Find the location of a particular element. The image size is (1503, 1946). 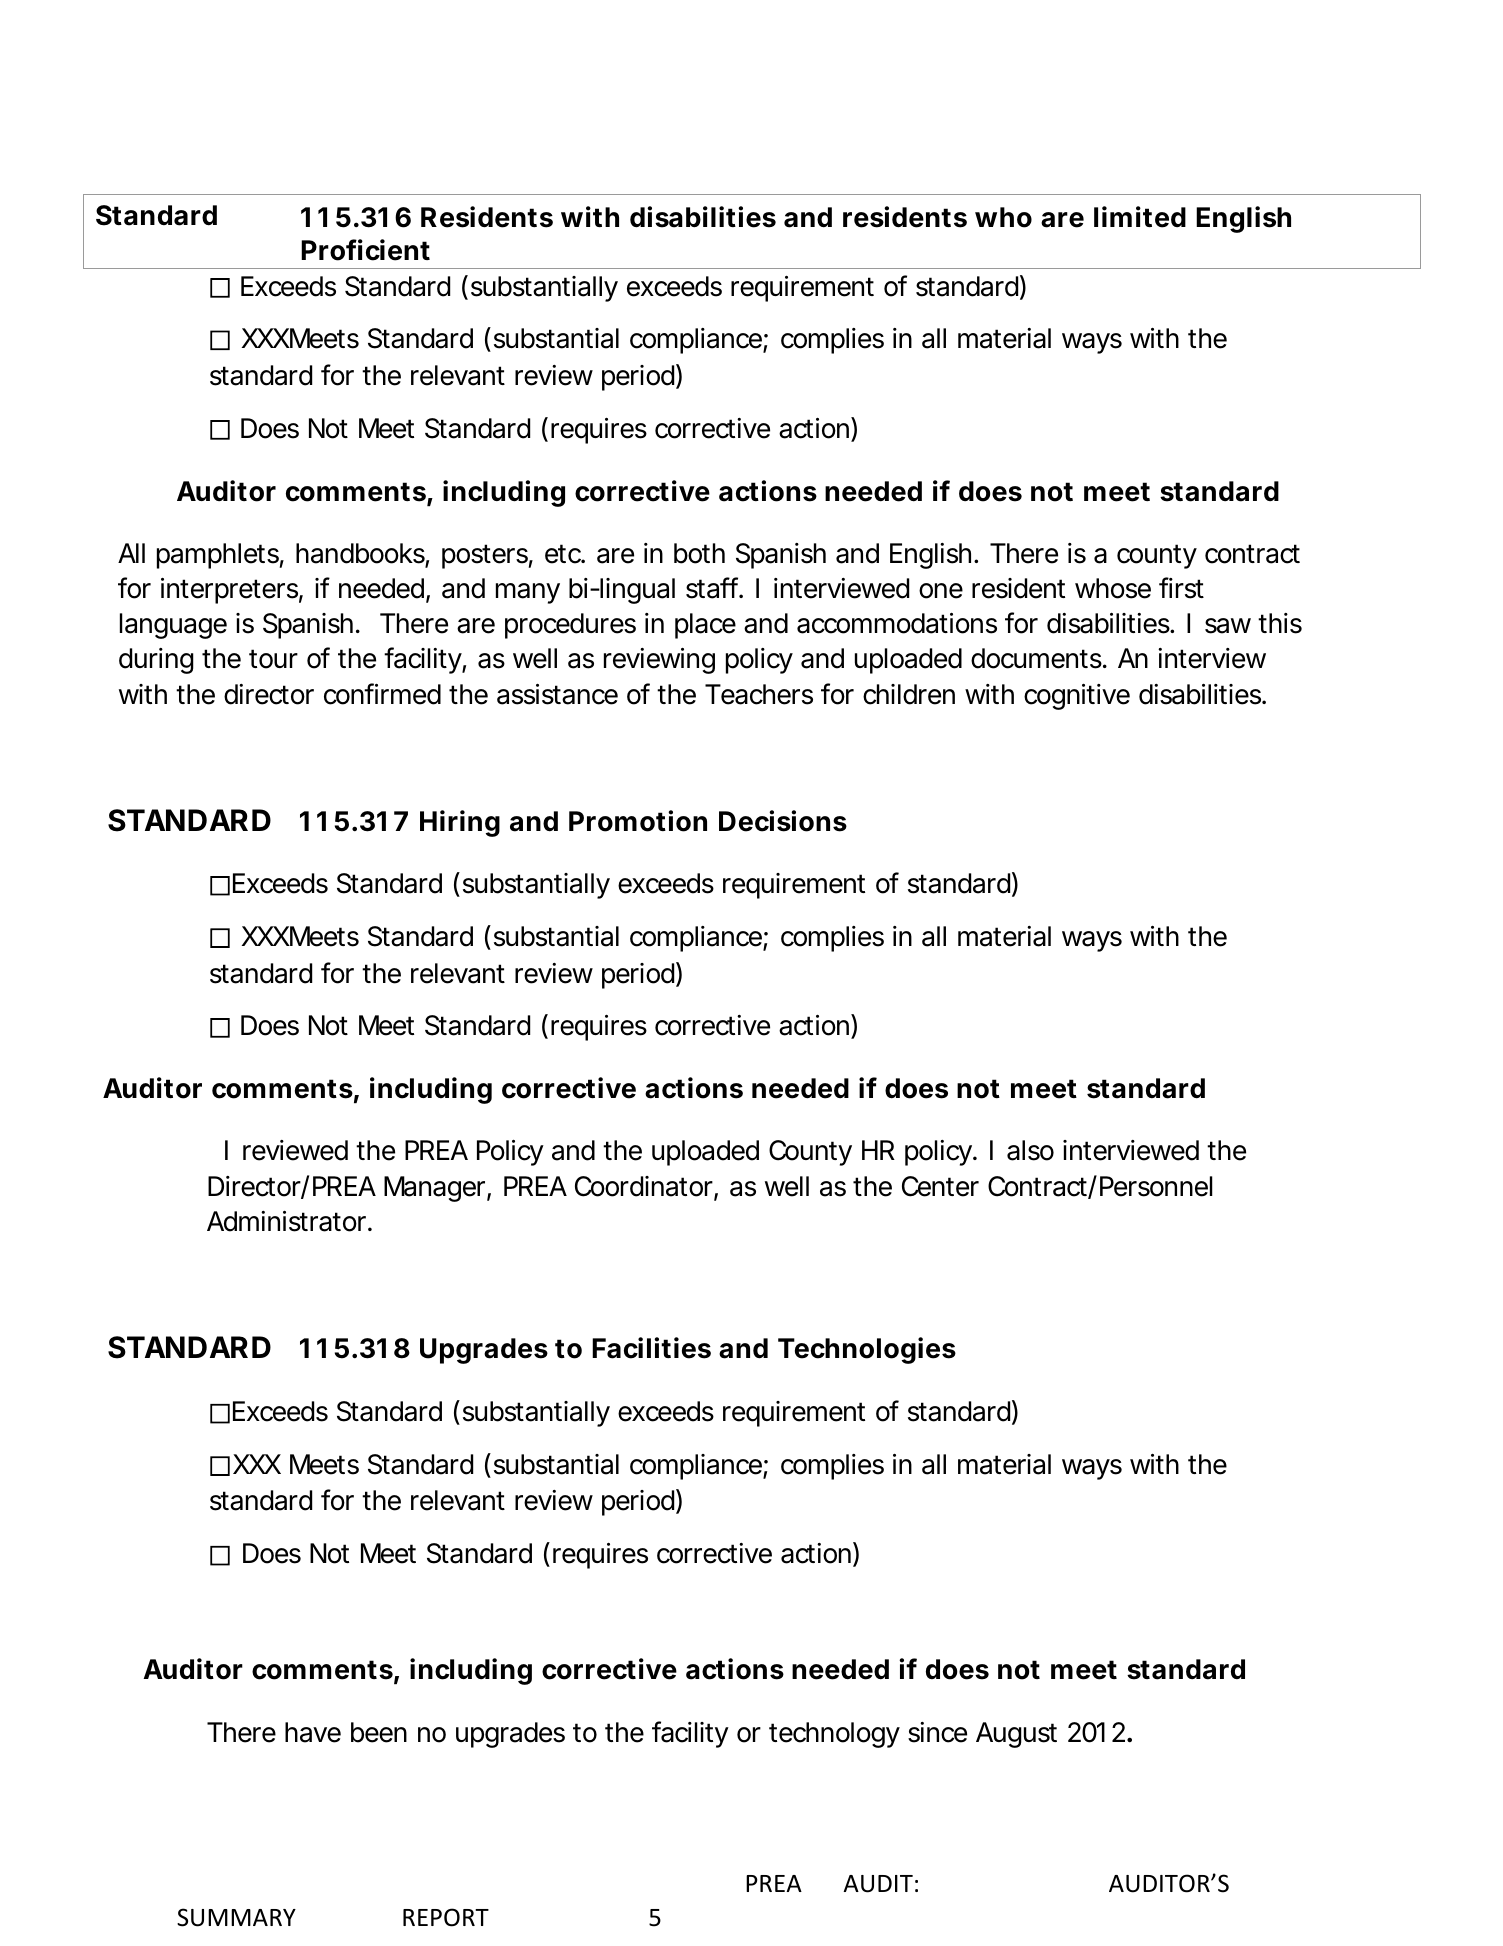

both is located at coordinates (699, 553).
